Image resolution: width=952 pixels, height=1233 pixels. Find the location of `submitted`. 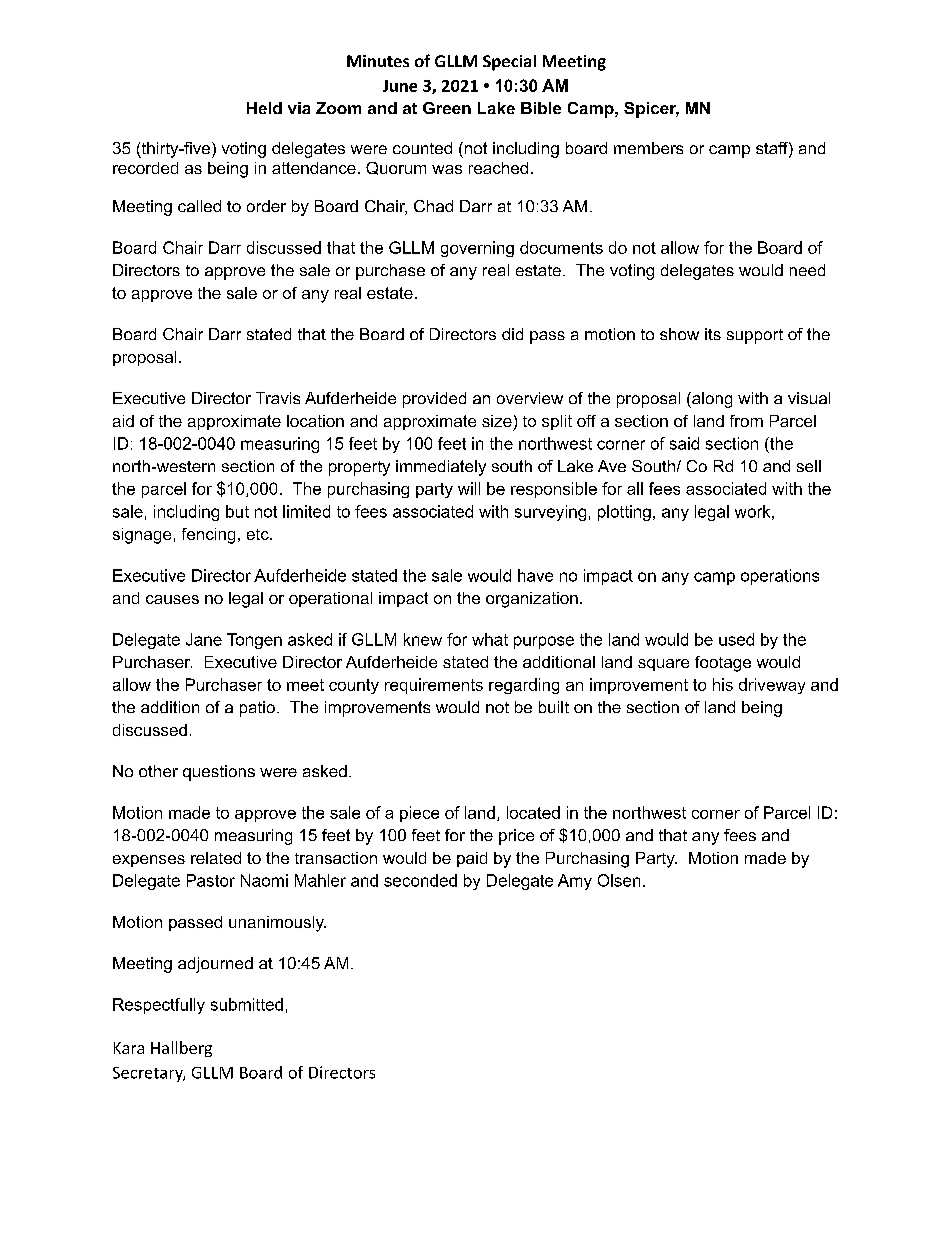

submitted is located at coordinates (247, 1004).
